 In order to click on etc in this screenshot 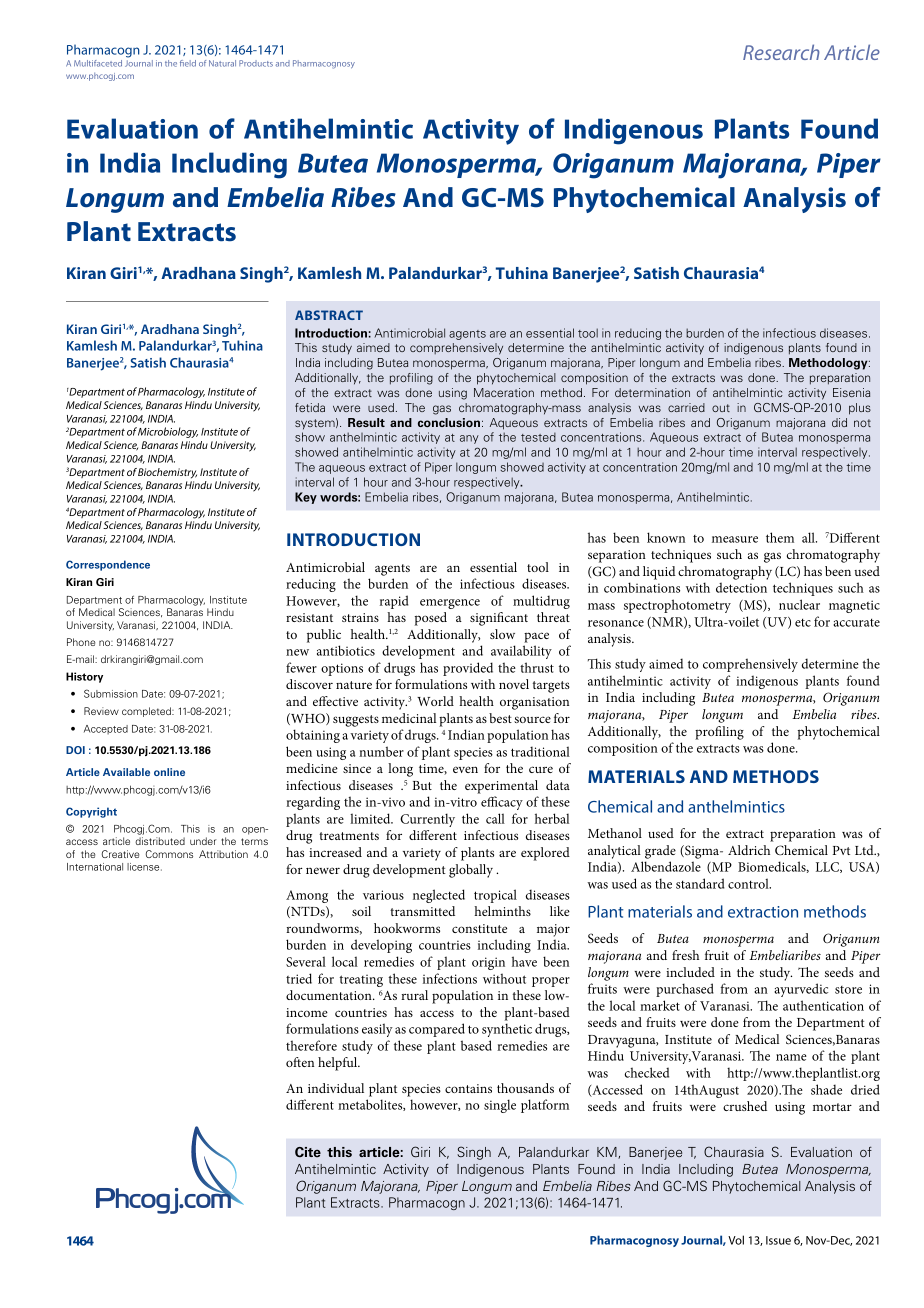, I will do `click(803, 622)`.
